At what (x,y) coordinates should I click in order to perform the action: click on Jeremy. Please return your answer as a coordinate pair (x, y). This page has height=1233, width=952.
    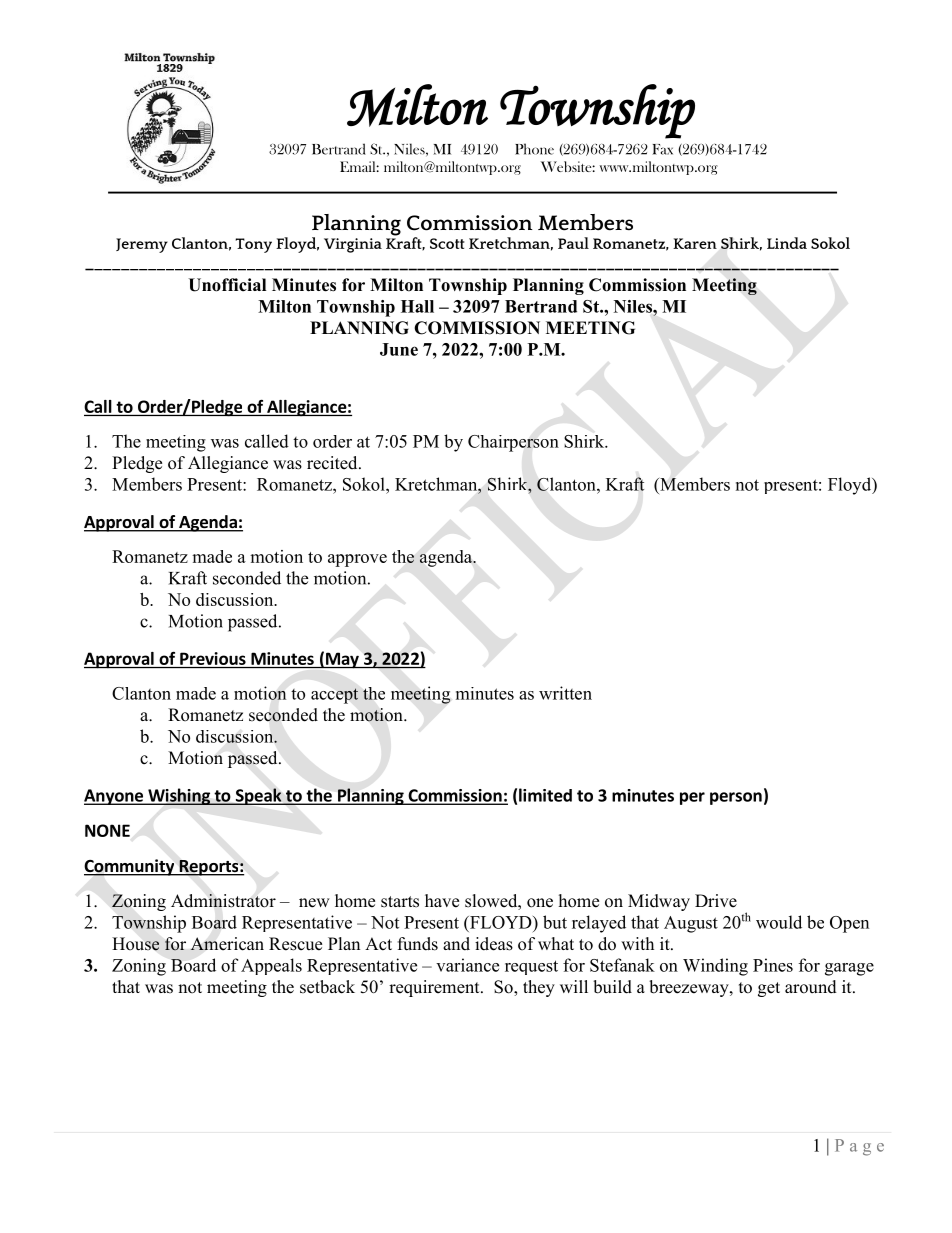
    Looking at the image, I should click on (142, 245).
